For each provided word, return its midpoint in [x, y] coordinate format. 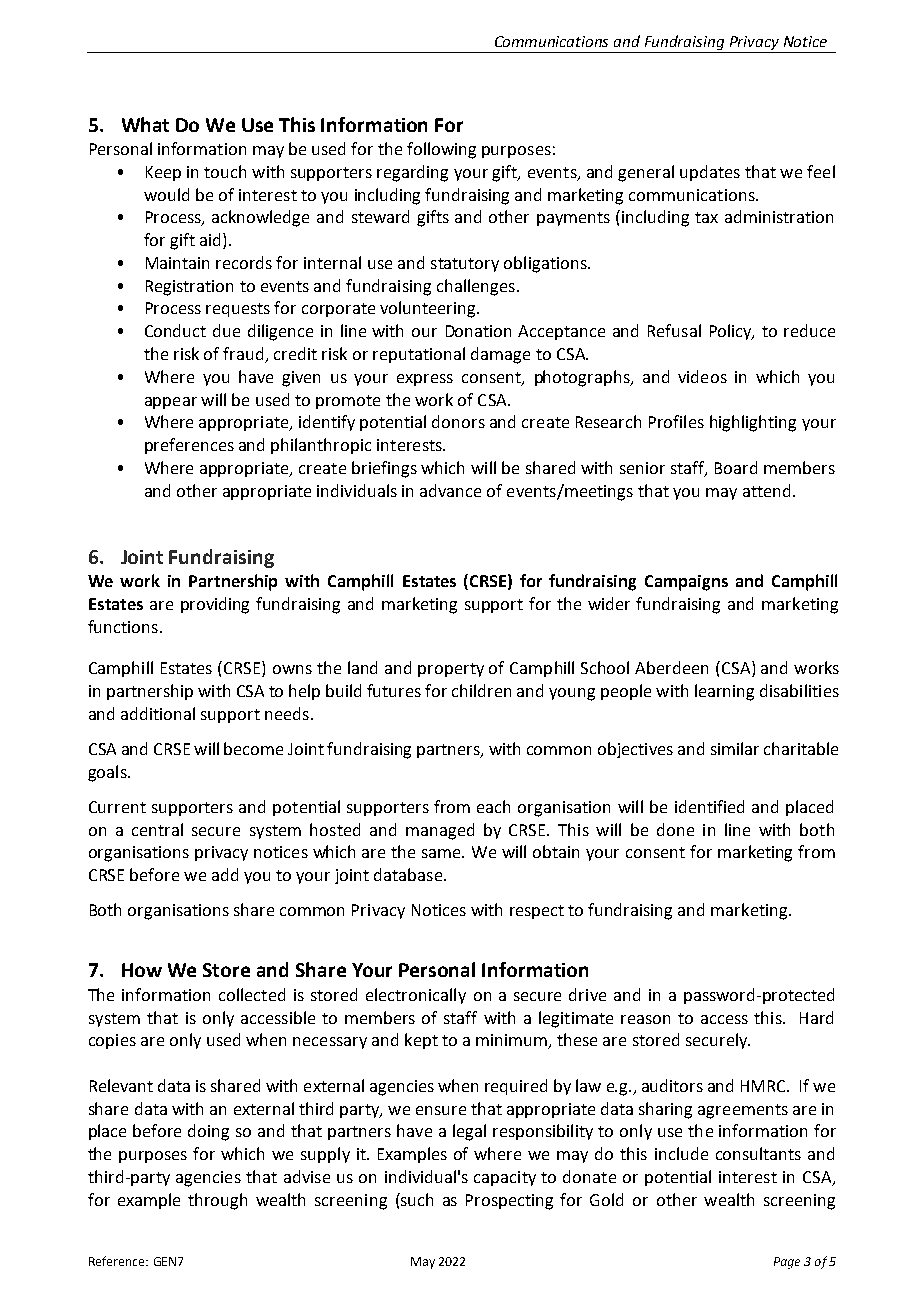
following [441, 150]
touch [225, 171]
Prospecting [509, 1202]
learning [724, 692]
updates [710, 173]
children [481, 690]
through [217, 1201]
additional [158, 713]
